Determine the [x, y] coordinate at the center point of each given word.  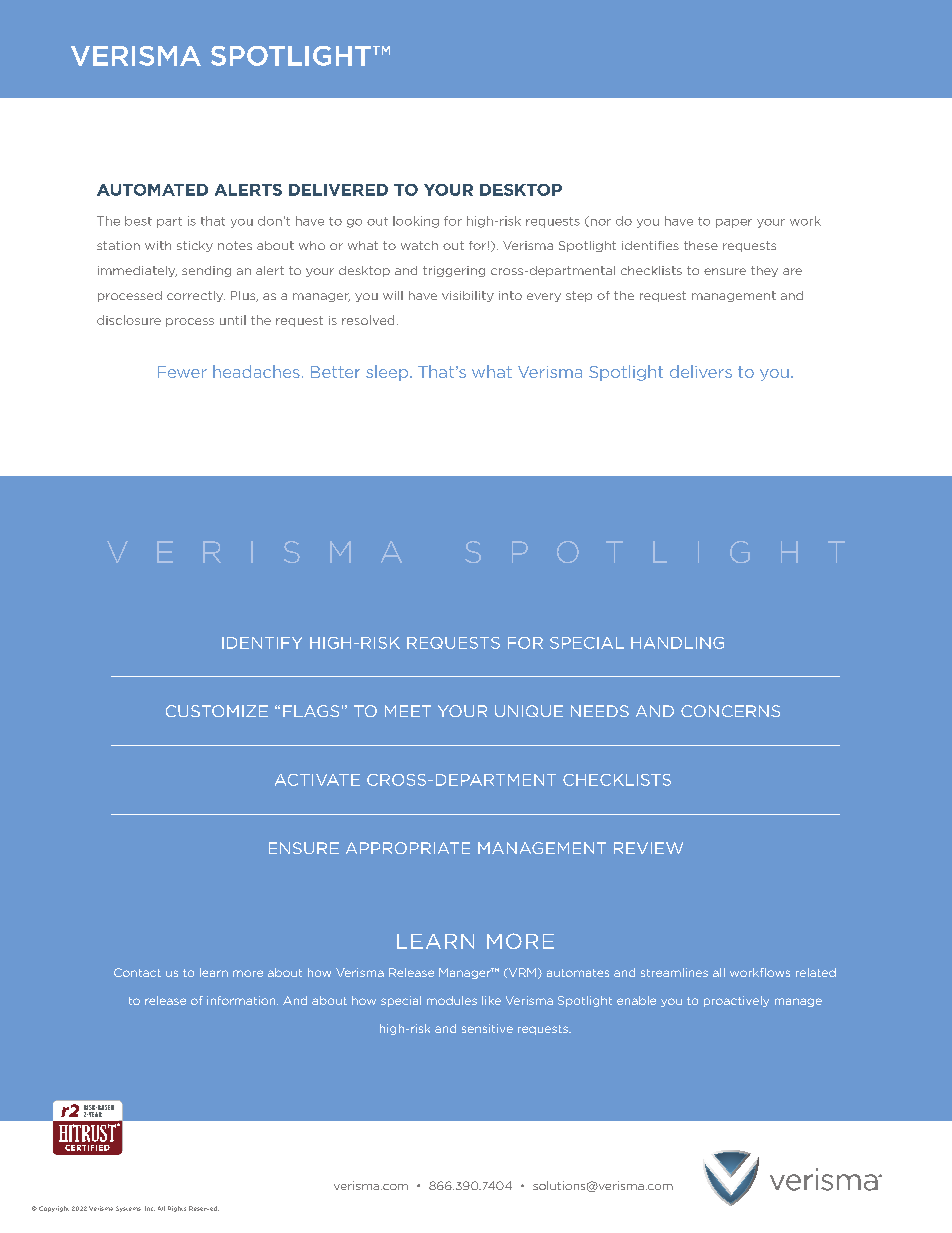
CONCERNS [730, 711]
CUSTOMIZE [217, 711]
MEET [408, 711]
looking [416, 222]
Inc [150, 1208]
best [138, 221]
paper [734, 223]
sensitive [487, 1028]
